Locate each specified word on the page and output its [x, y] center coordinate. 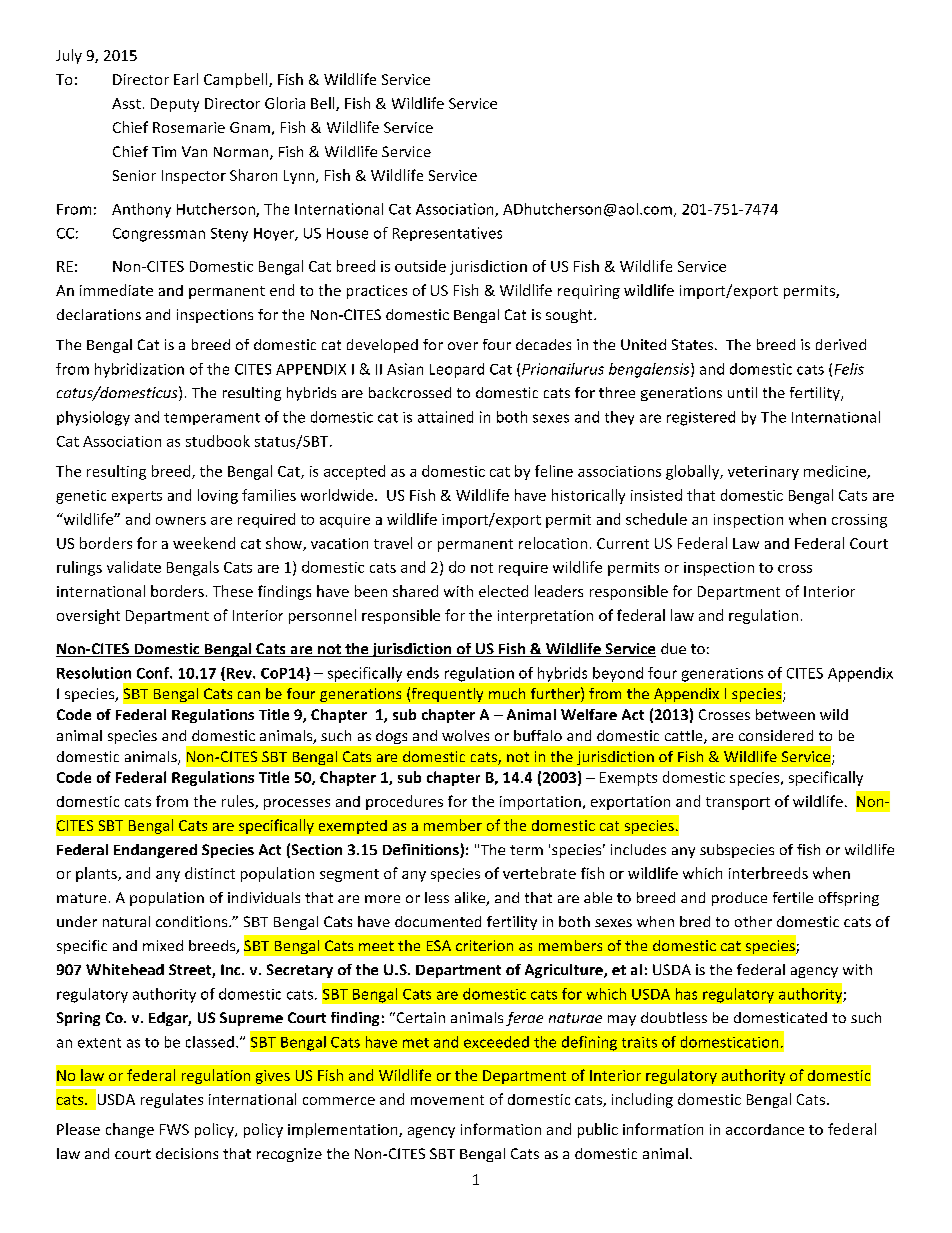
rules [239, 802]
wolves [465, 735]
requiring [589, 292]
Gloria [285, 103]
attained [445, 417]
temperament [212, 419]
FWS [174, 1129]
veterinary [763, 473]
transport [738, 803]
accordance [765, 1129]
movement [447, 1100]
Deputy [175, 105]
